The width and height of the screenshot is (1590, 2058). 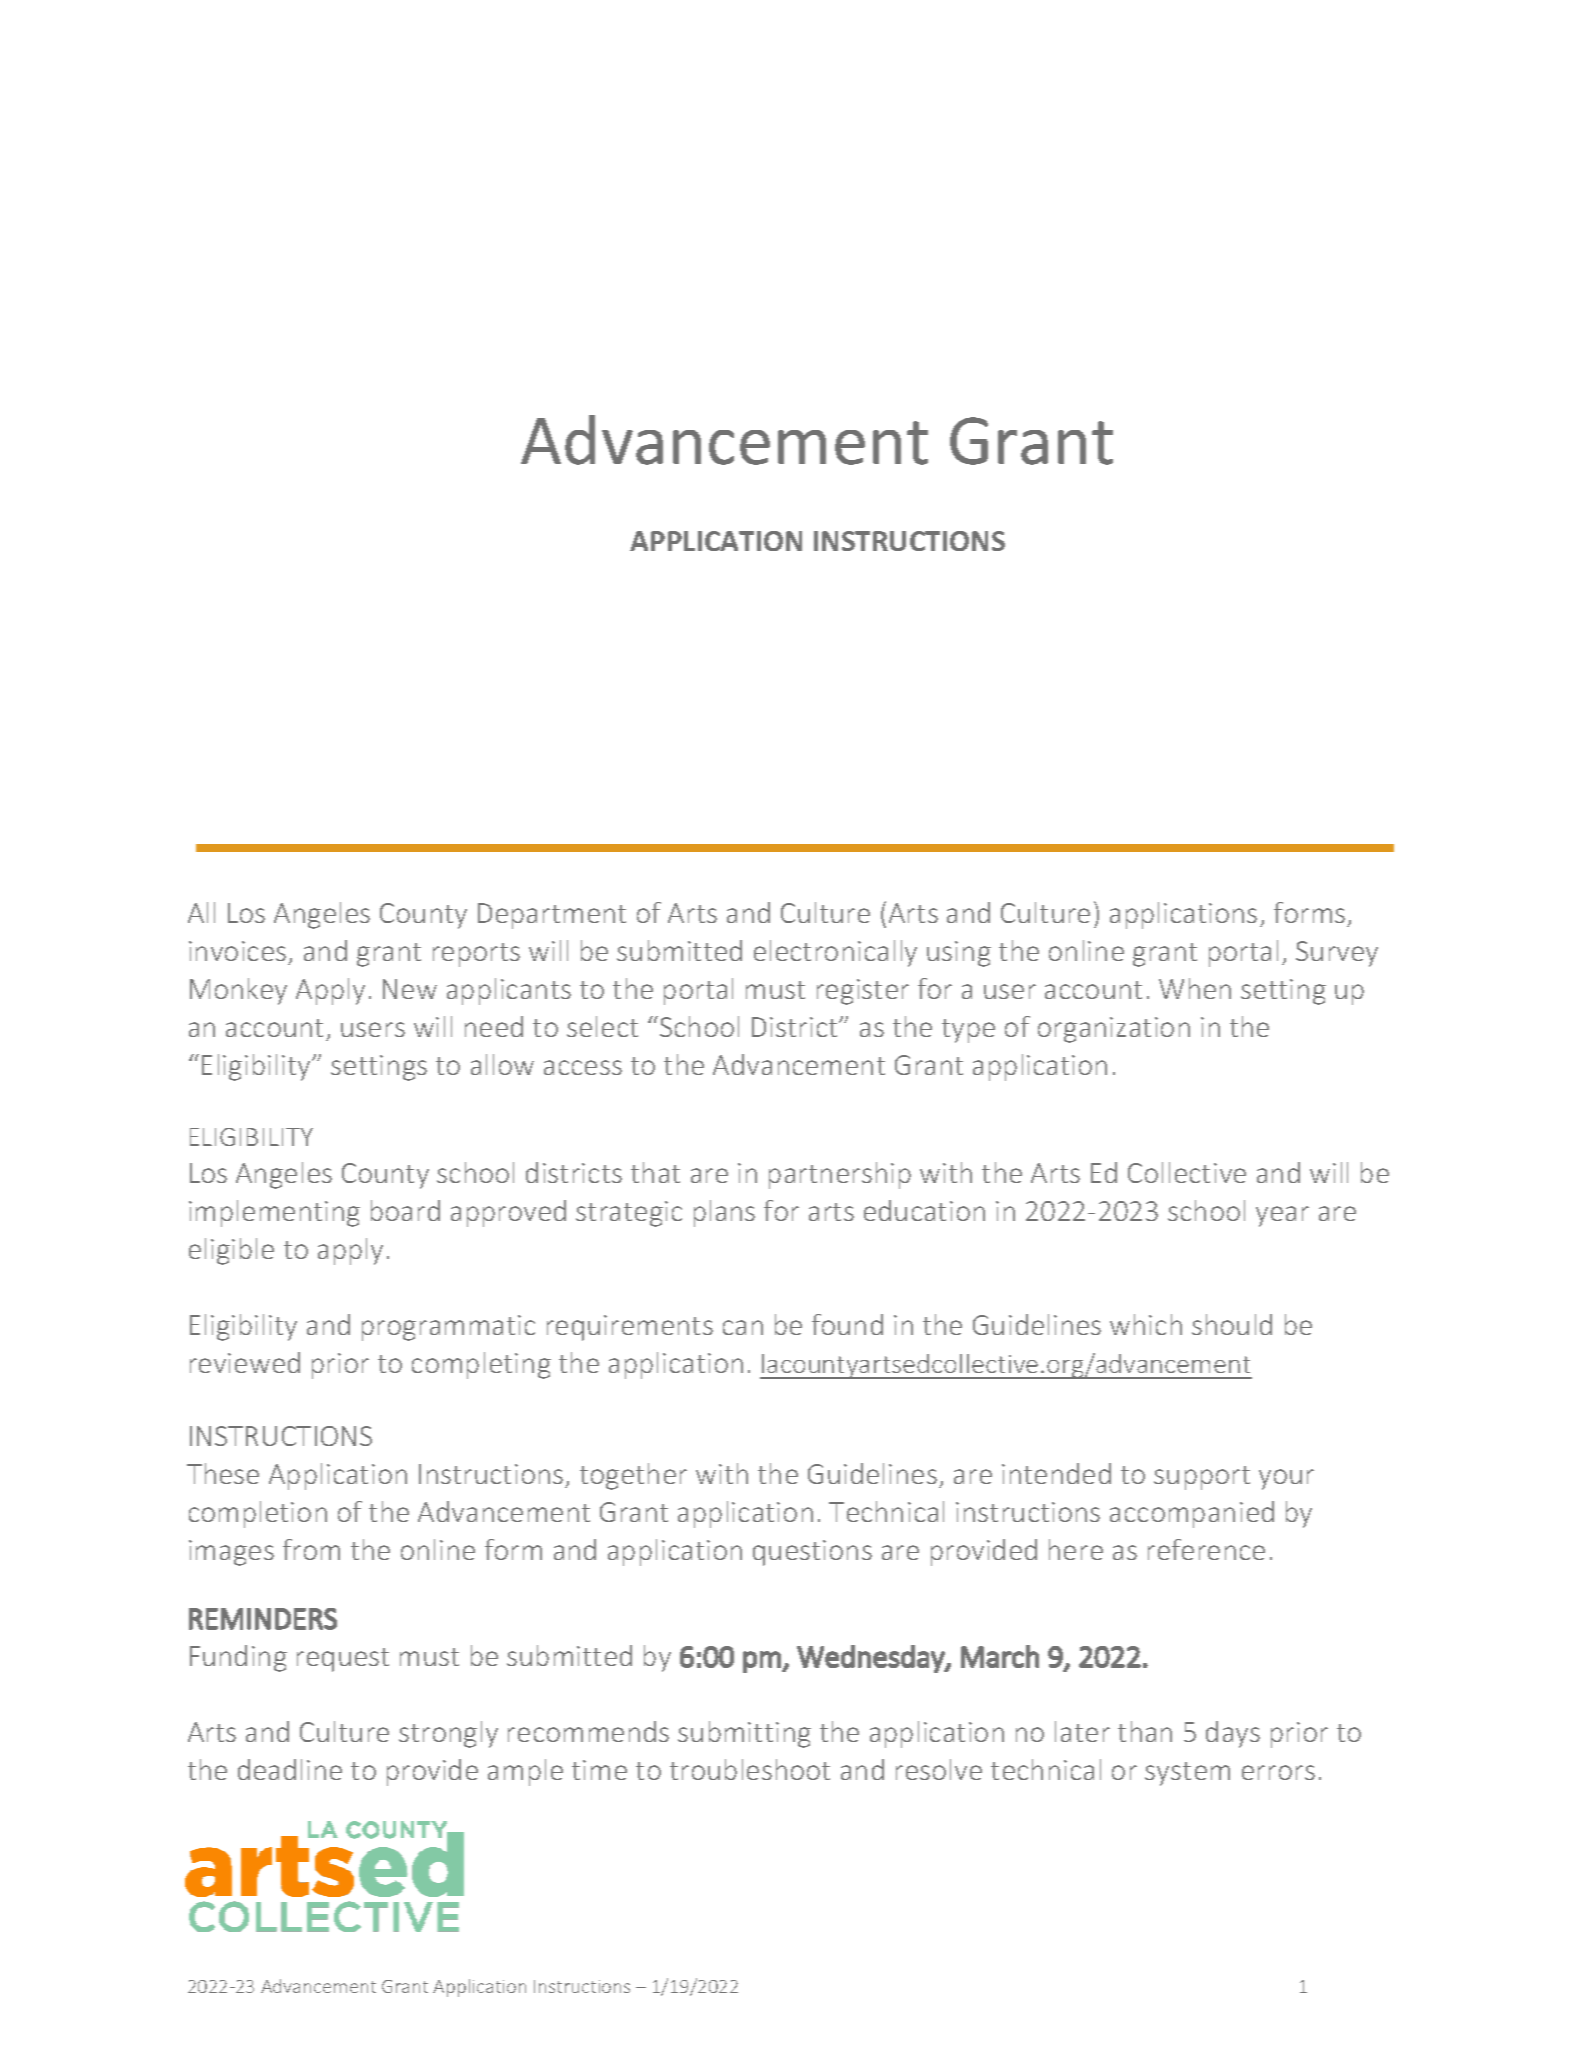 I want to click on When, so click(x=1195, y=988).
